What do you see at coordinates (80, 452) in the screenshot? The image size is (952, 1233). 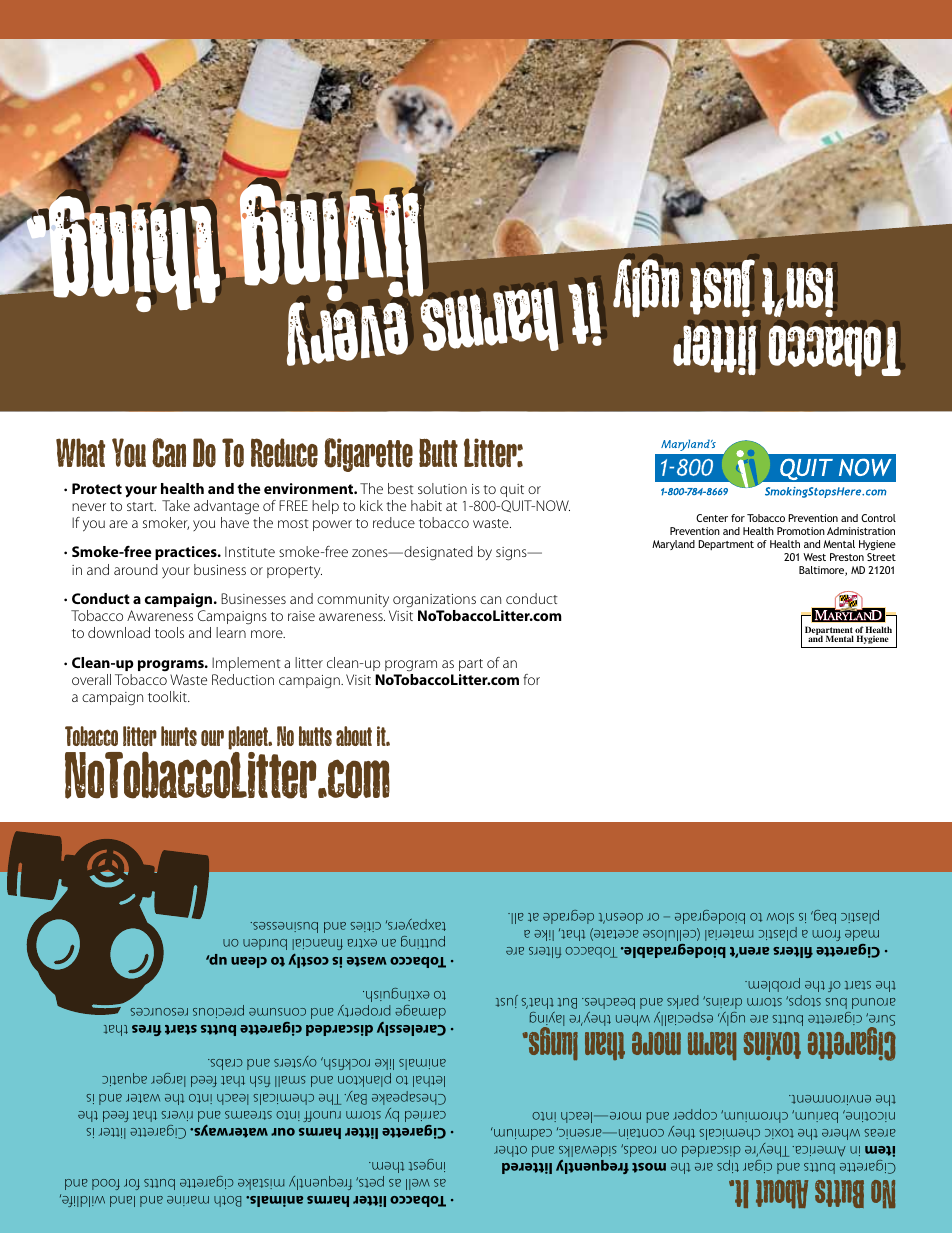 I see `What` at bounding box center [80, 452].
